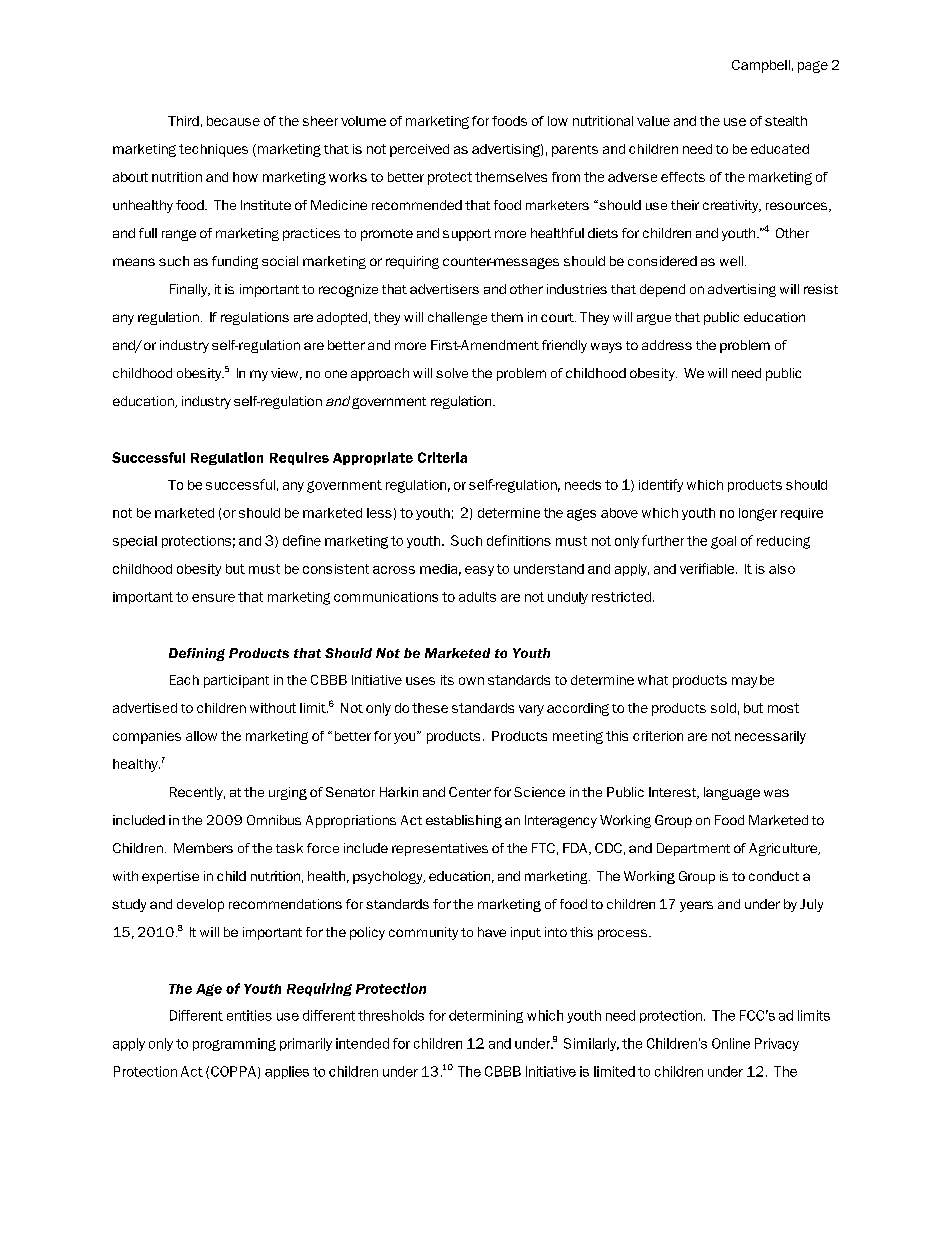 This document has height=1233, width=952. What do you see at coordinates (444, 289) in the document?
I see `advertisers` at bounding box center [444, 289].
